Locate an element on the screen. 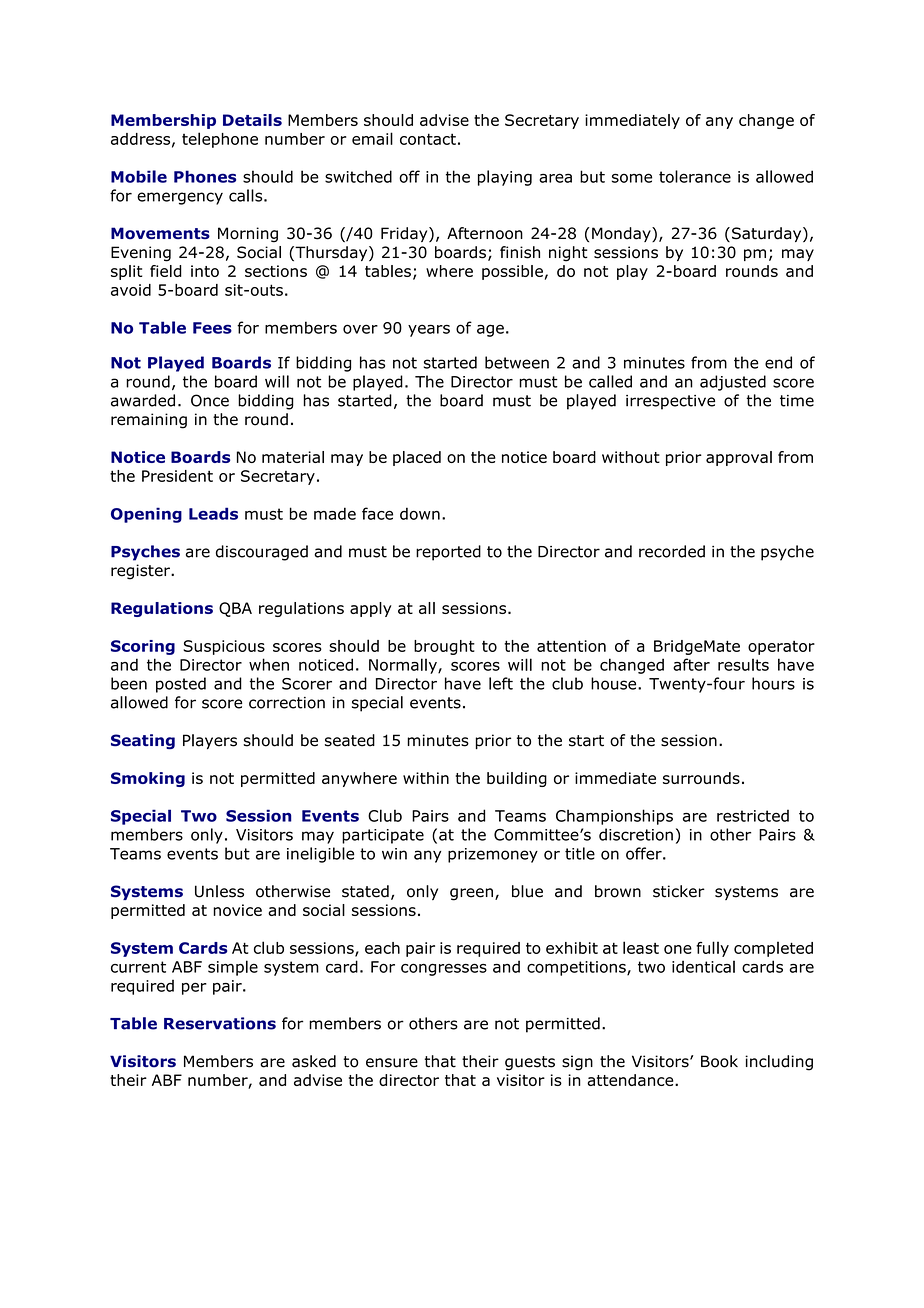 This screenshot has height=1308, width=924. reported is located at coordinates (448, 553).
